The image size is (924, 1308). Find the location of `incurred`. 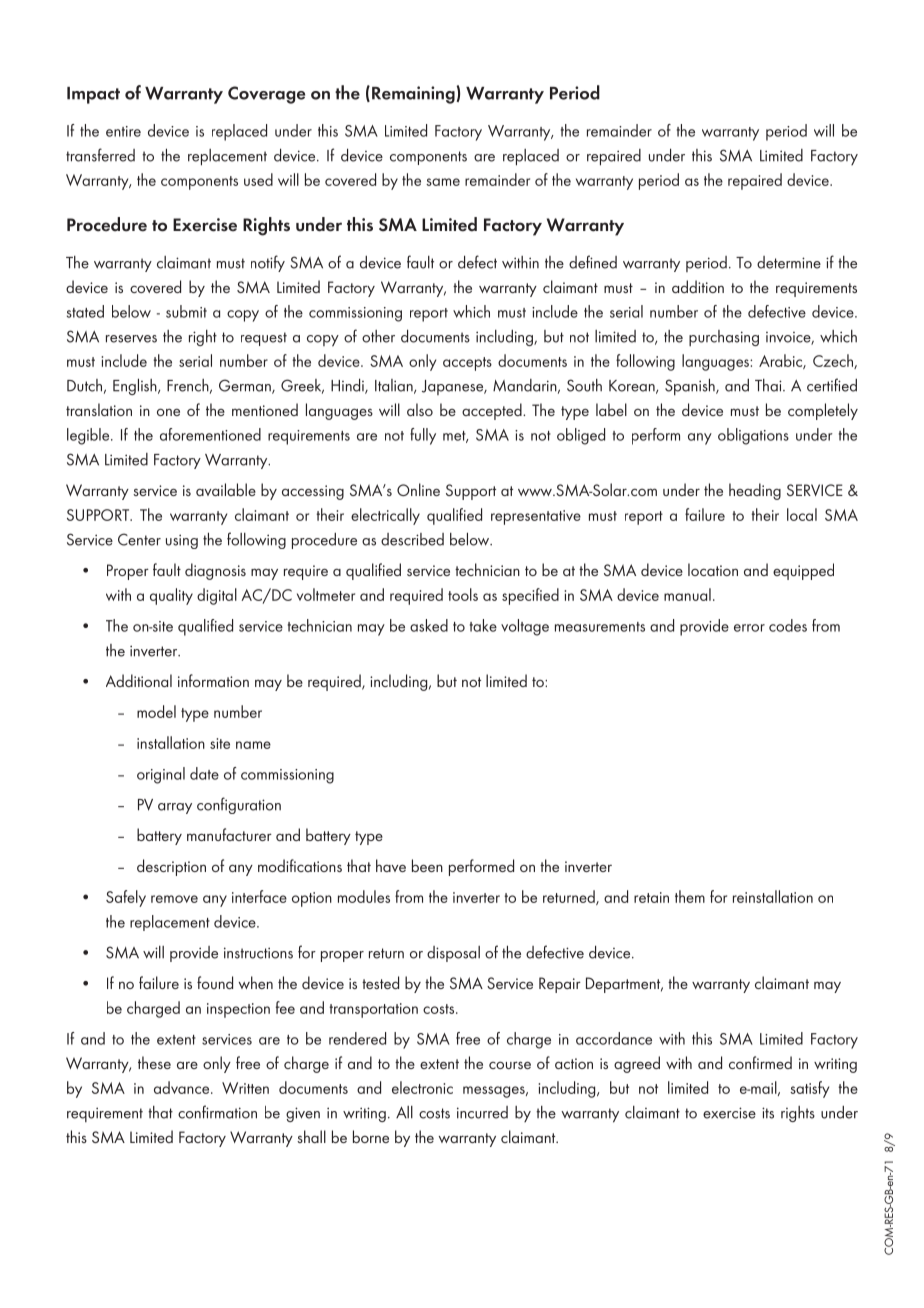

incurred is located at coordinates (482, 1112).
